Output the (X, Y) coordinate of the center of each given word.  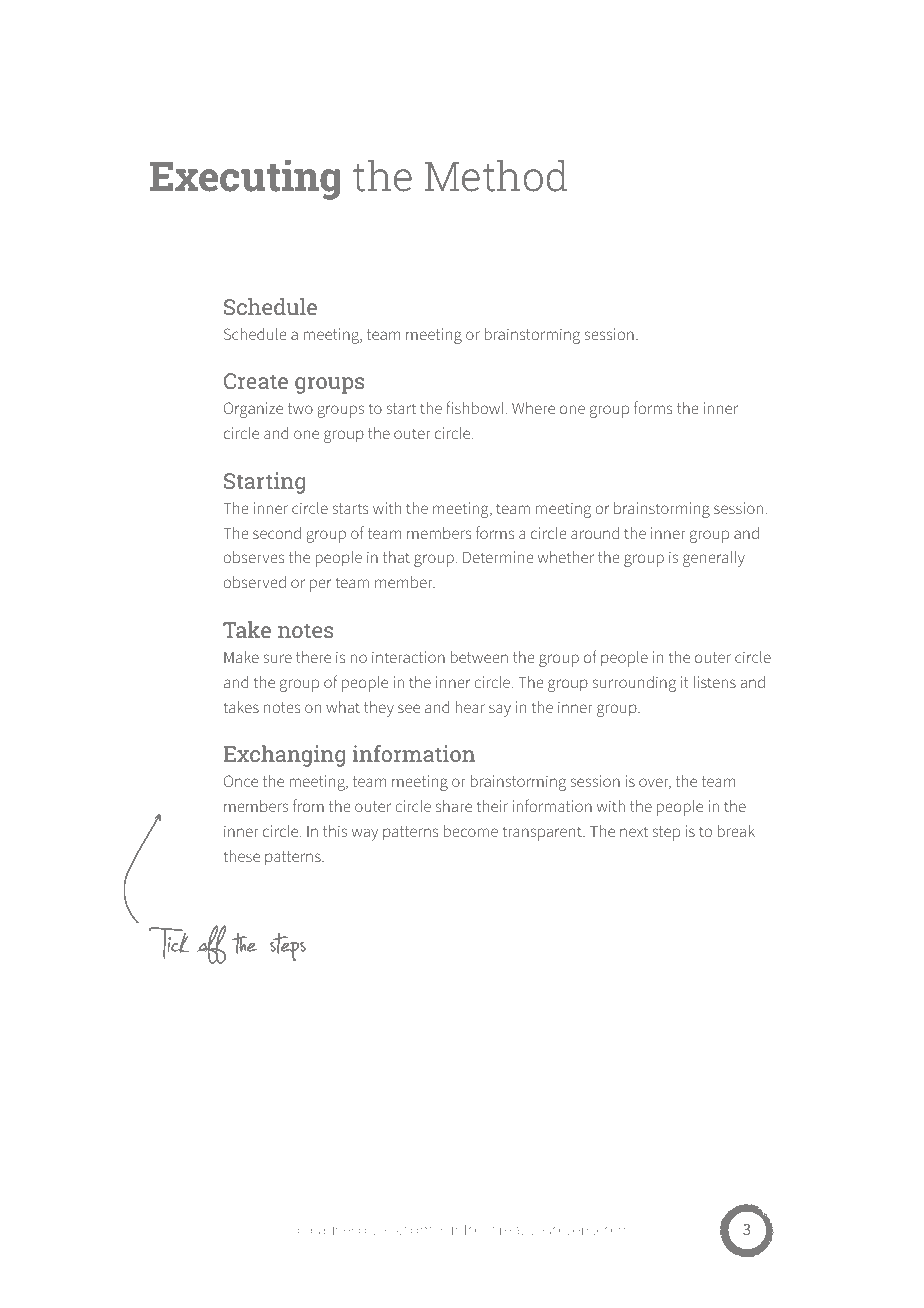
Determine (498, 557)
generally (714, 559)
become (471, 831)
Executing (245, 180)
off (211, 944)
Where (533, 408)
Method (496, 176)
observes (253, 557)
